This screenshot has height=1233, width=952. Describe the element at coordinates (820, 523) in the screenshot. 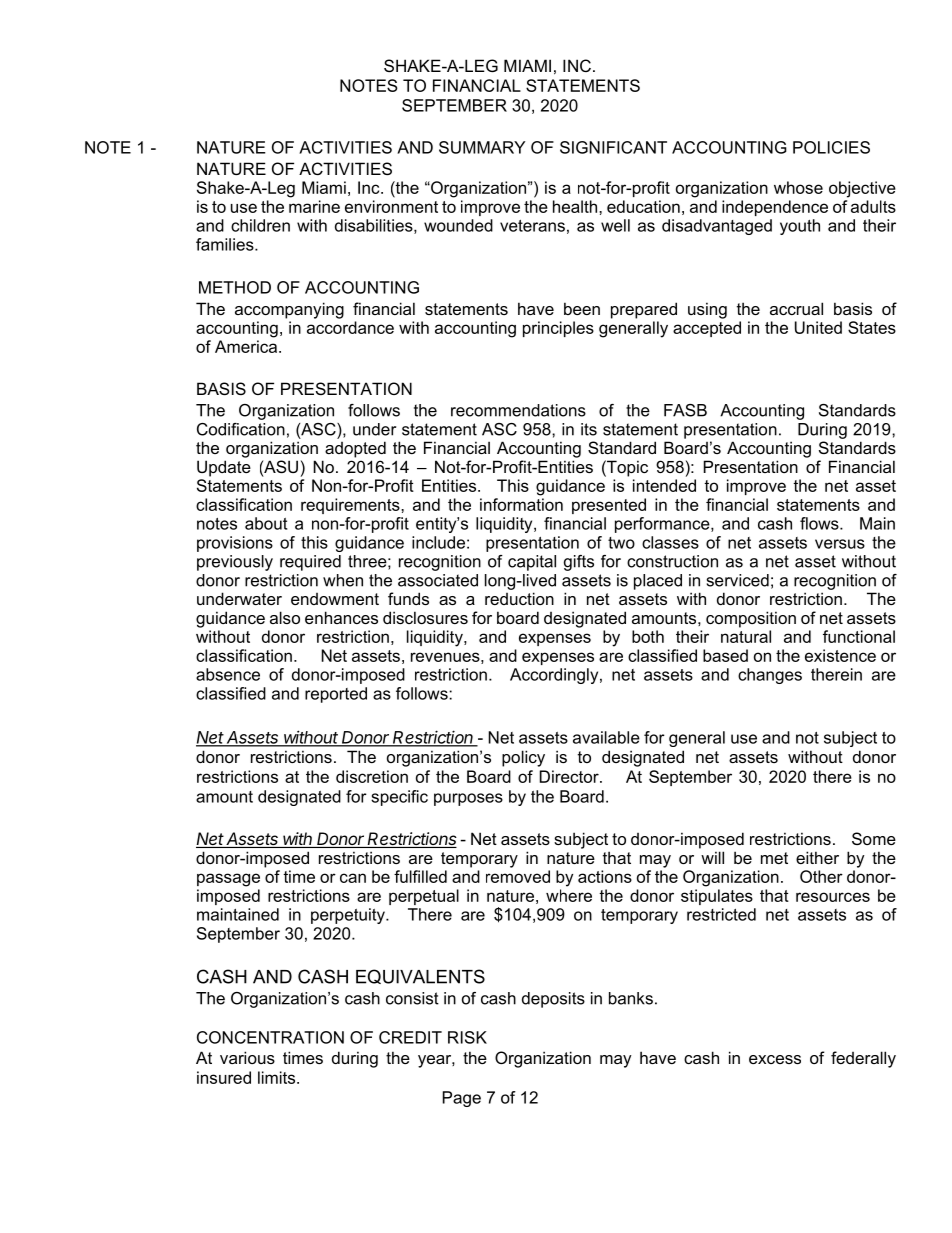

I see `flows` at that location.
